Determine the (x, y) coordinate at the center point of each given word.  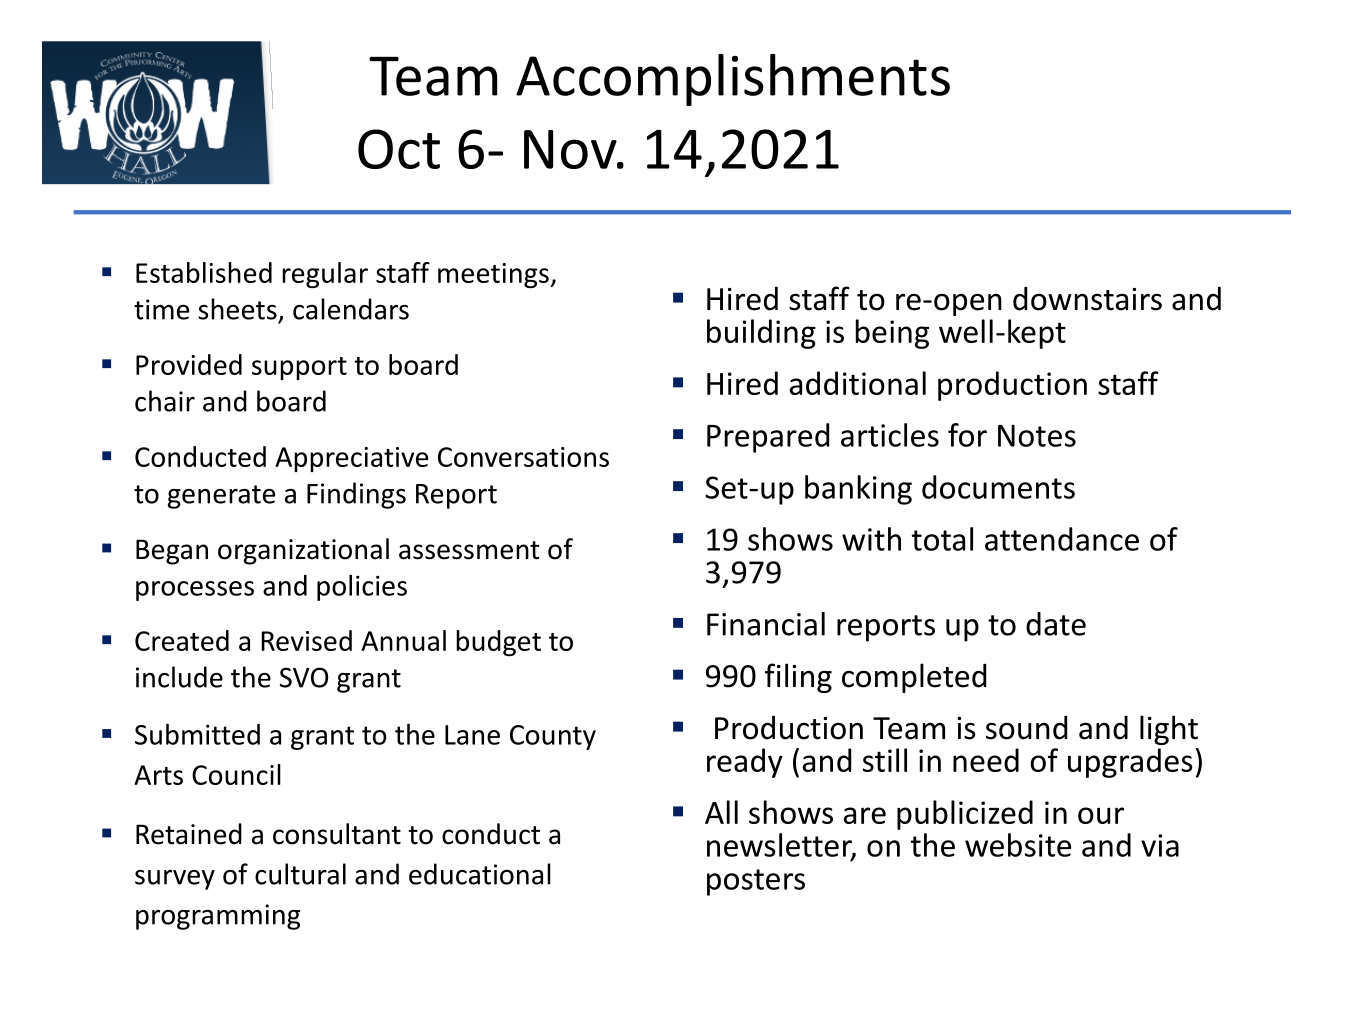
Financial (766, 624)
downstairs (1087, 298)
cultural (300, 874)
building (761, 334)
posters (756, 882)
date (1056, 624)
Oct (399, 149)
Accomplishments (733, 80)
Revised (307, 640)
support (299, 368)
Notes (1037, 436)
